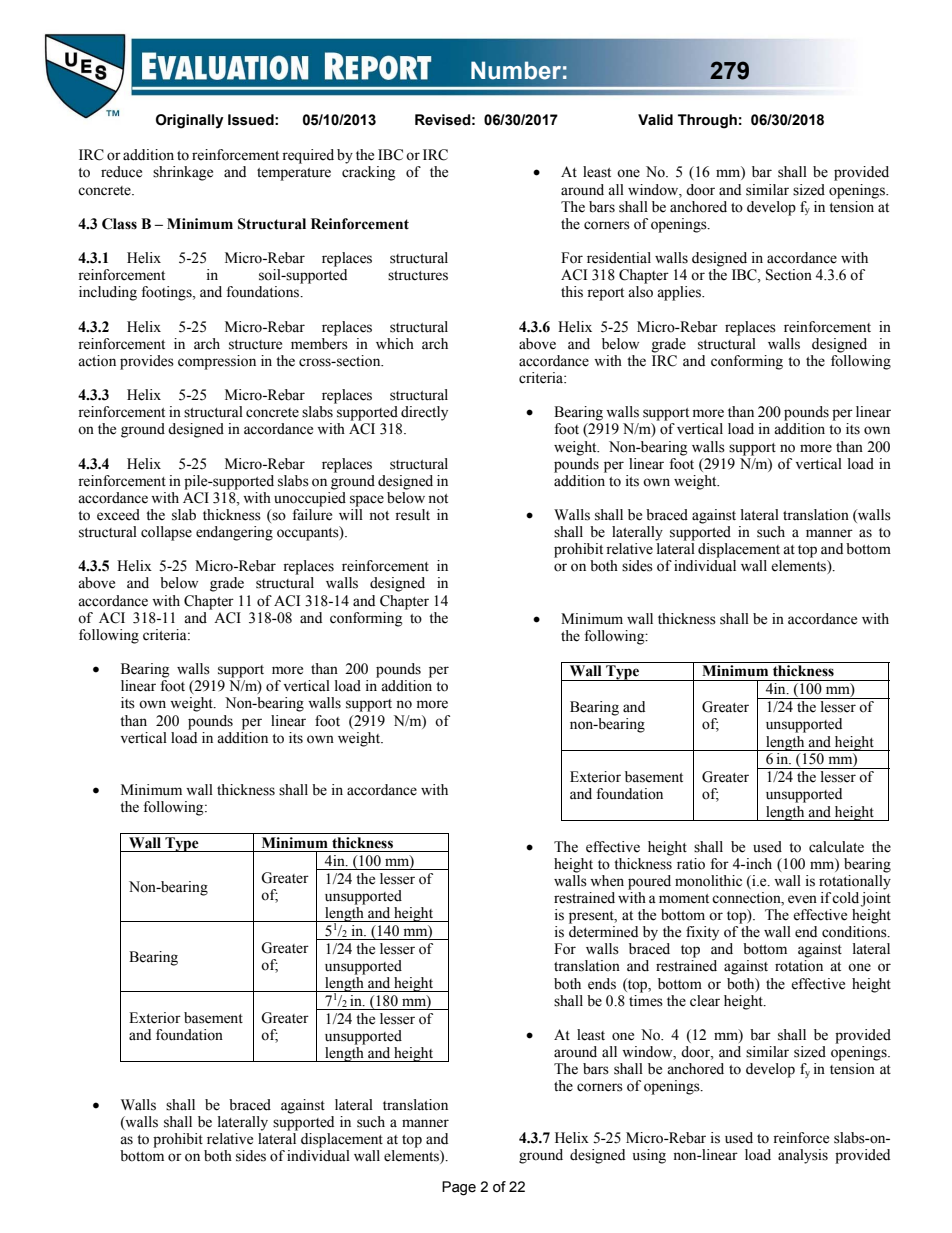 This screenshot has width=952, height=1233. Describe the element at coordinates (707, 121) in the screenshot. I see `Through` at that location.
